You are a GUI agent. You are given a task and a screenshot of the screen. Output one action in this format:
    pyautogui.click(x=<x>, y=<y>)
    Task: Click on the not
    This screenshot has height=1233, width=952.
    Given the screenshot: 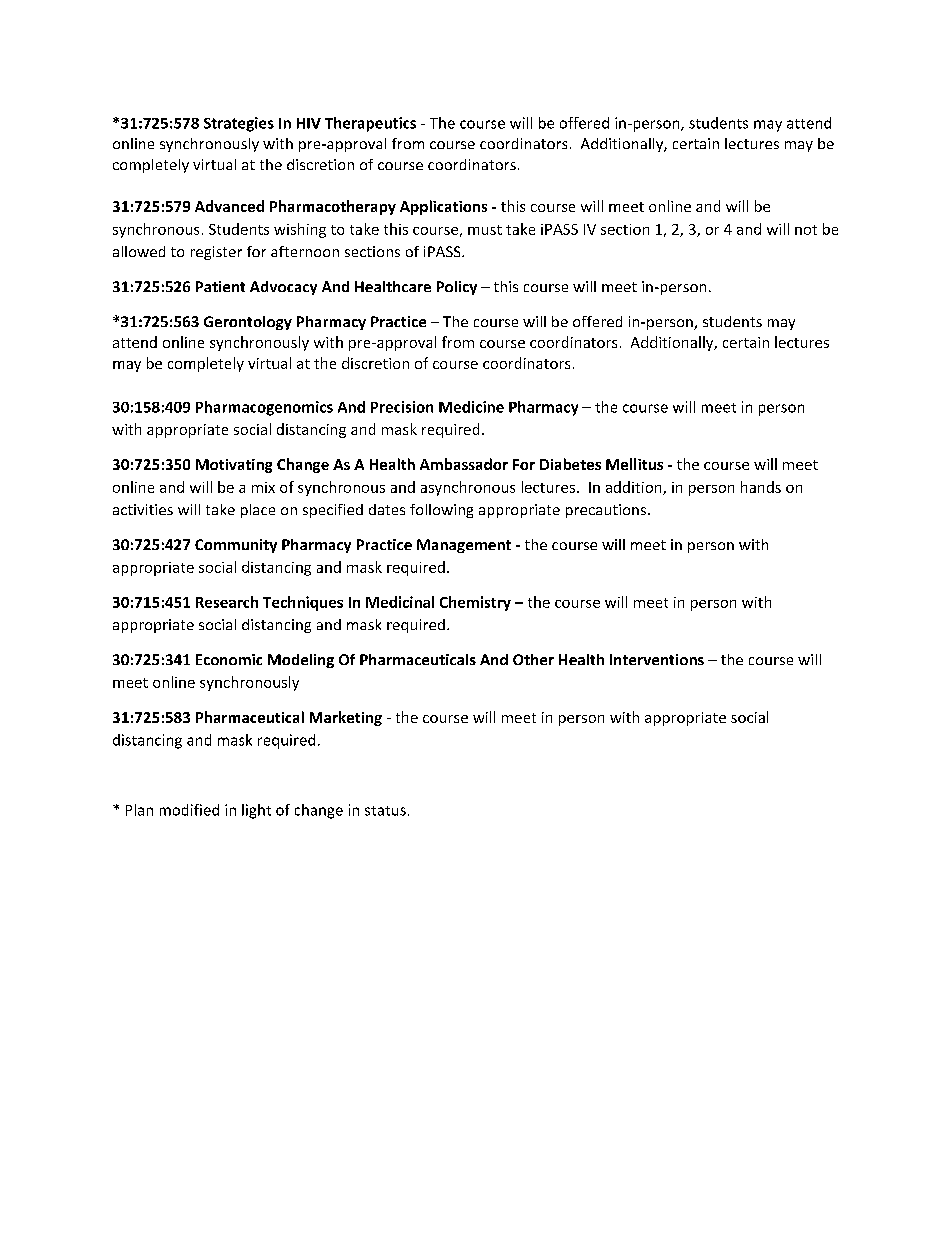 What is the action you would take?
    pyautogui.click(x=806, y=230)
